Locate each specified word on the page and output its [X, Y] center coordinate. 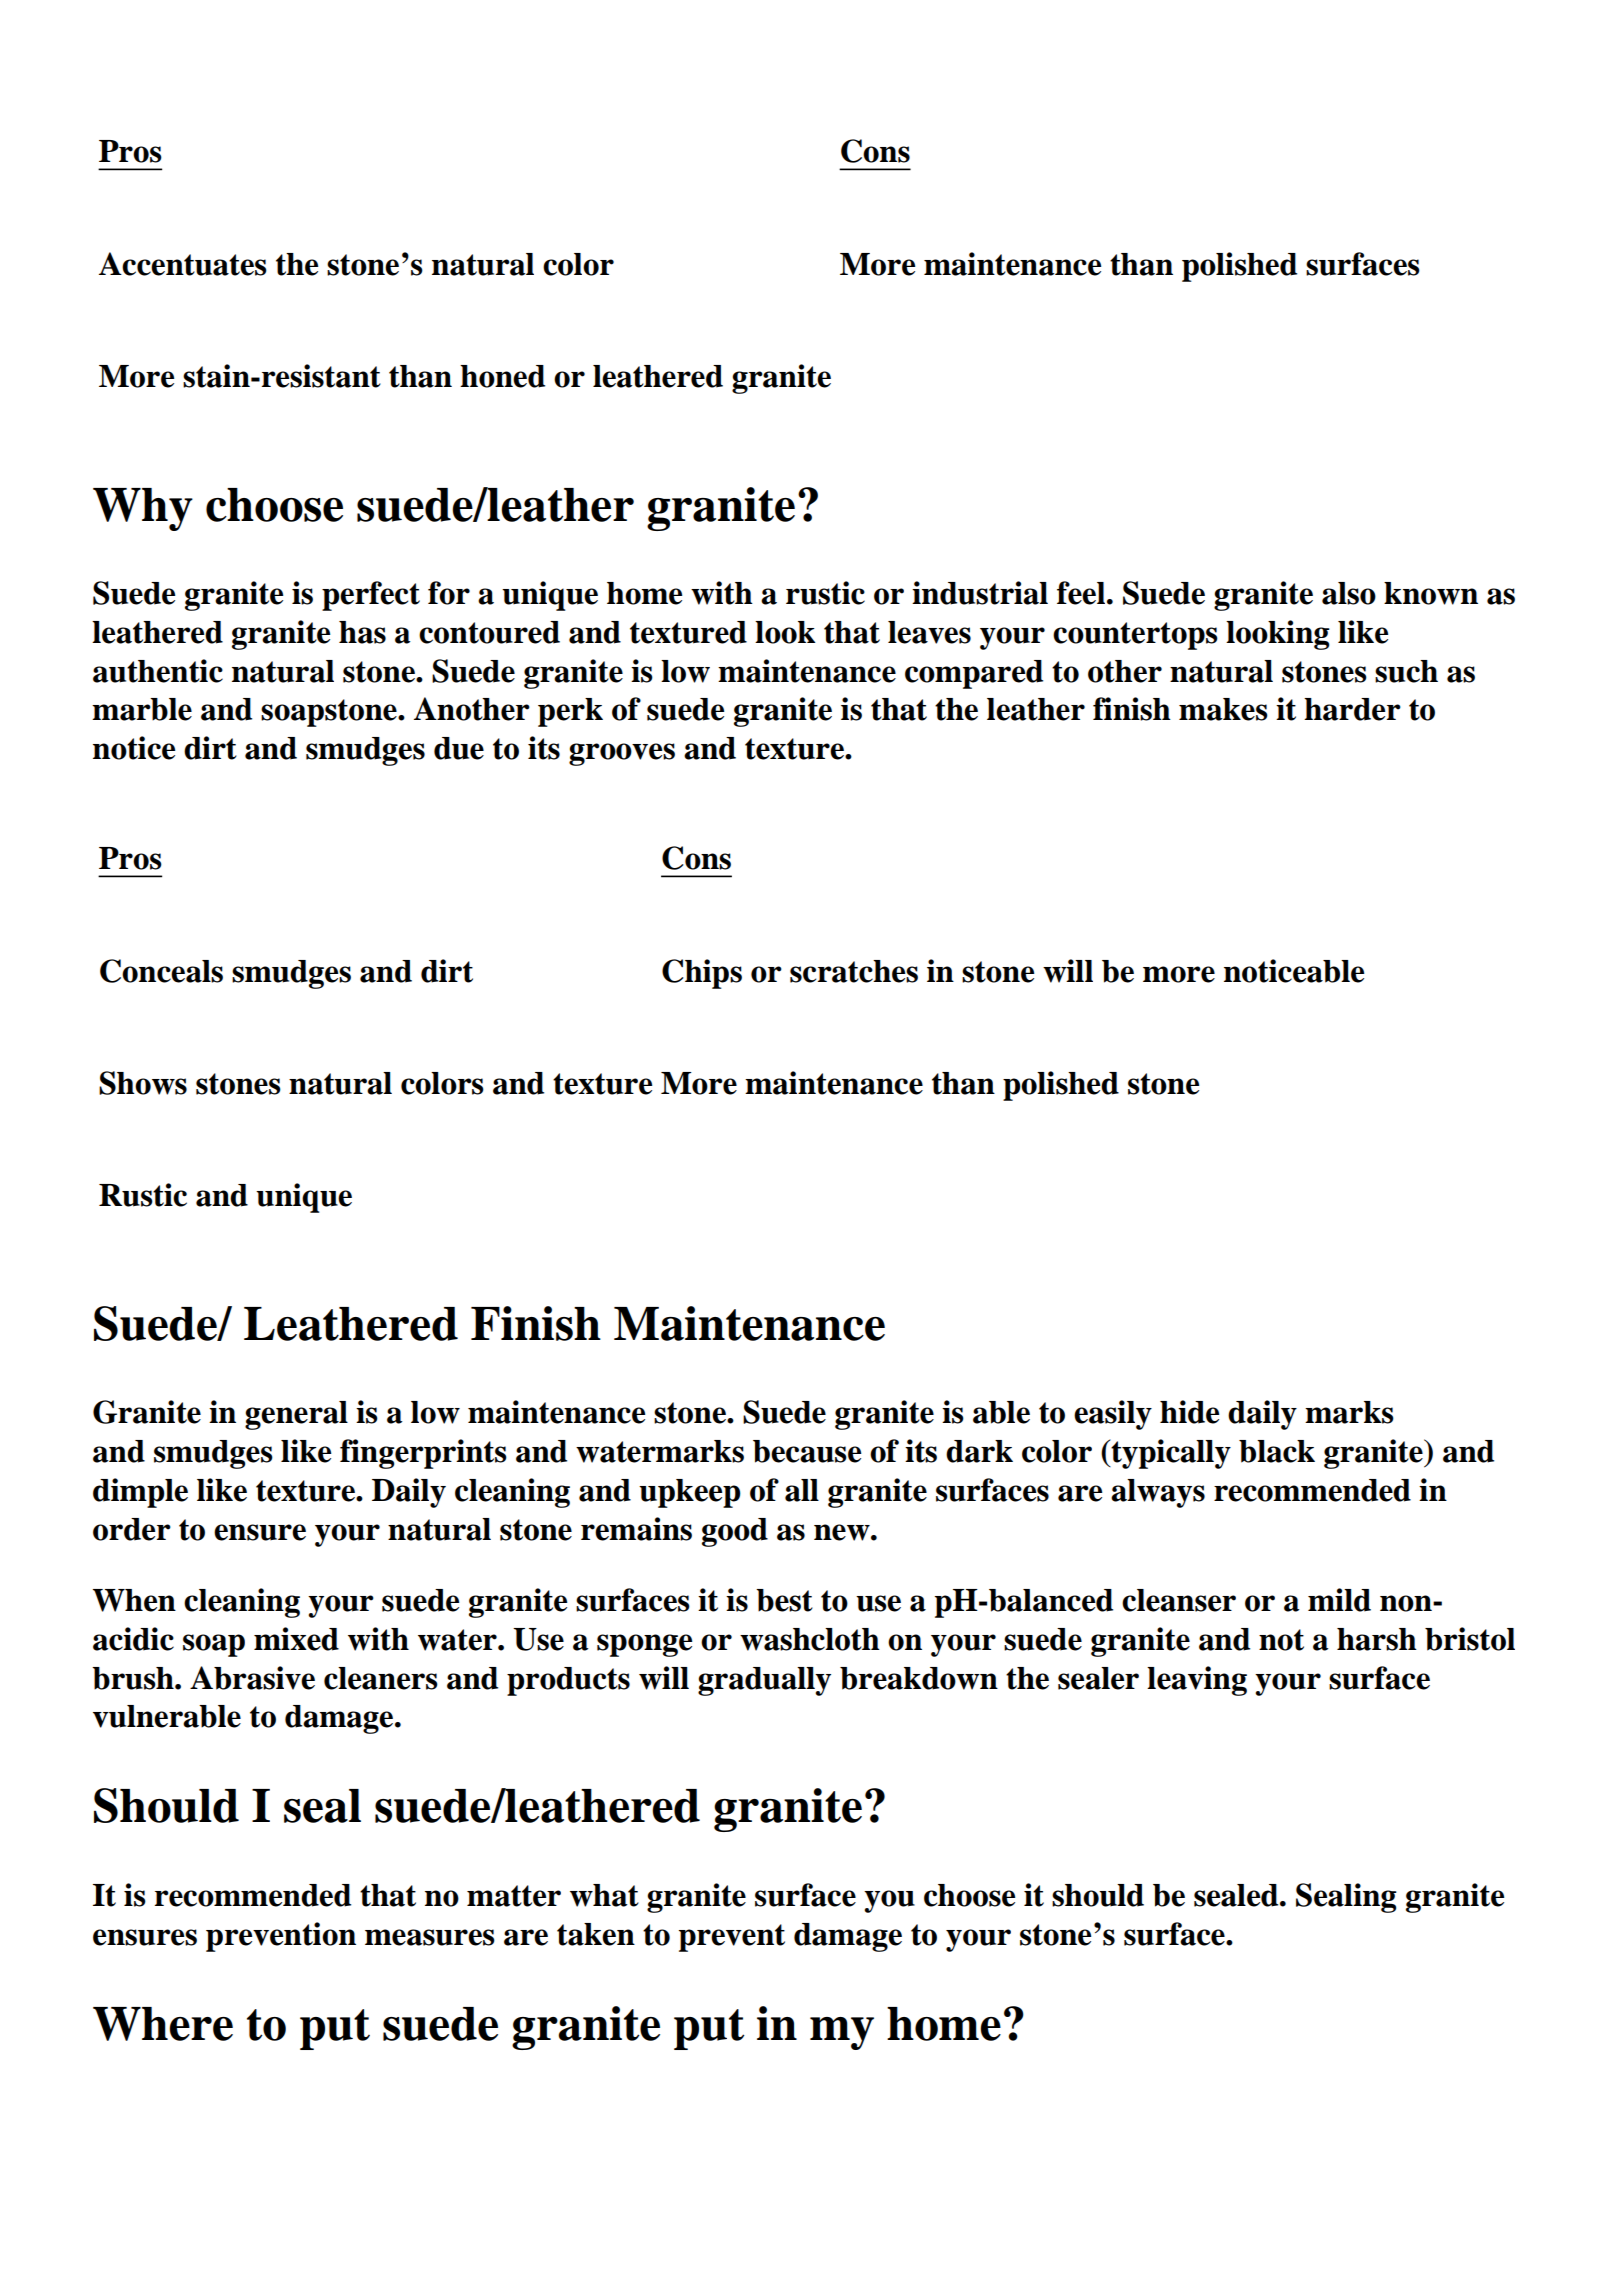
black [1277, 1451]
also [1349, 593]
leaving [1197, 1681]
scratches [854, 971]
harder [1352, 709]
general [296, 1415]
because [807, 1451]
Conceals [161, 971]
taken [596, 1934]
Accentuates [183, 264]
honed [502, 376]
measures [430, 1937]
